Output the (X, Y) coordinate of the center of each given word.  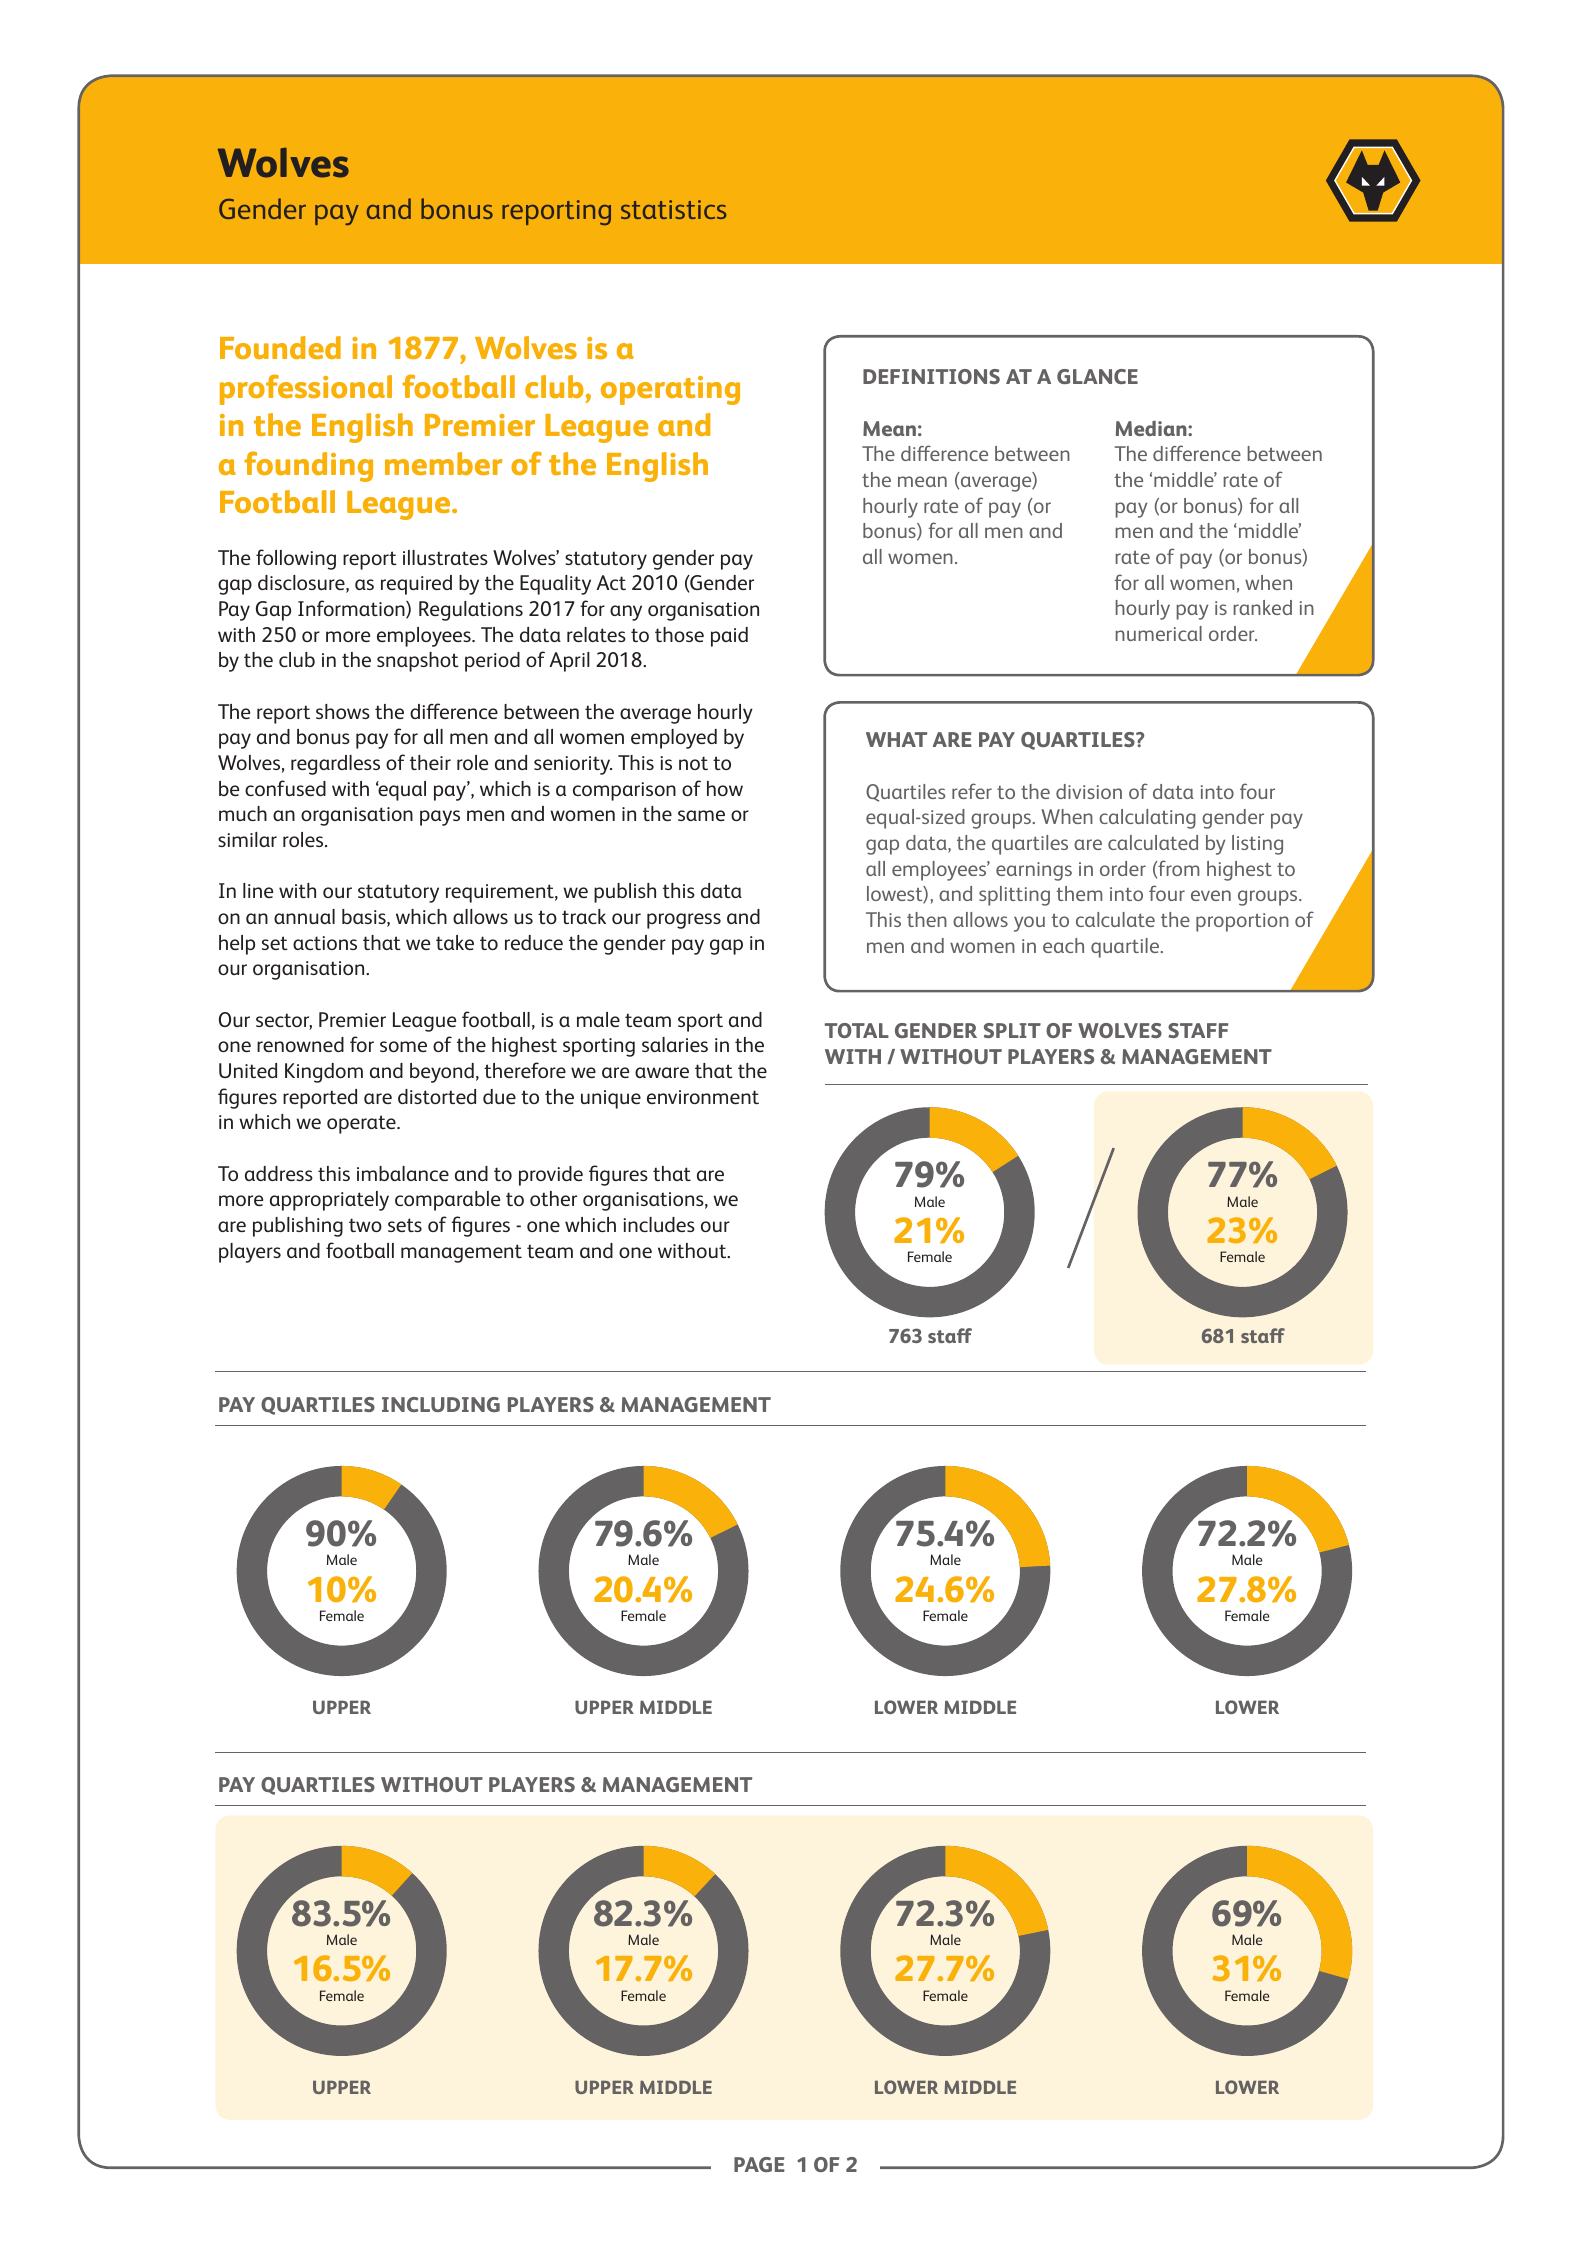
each (1063, 945)
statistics (673, 209)
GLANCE (1097, 376)
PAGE (759, 2164)
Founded (280, 347)
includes (659, 1224)
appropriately (329, 1201)
